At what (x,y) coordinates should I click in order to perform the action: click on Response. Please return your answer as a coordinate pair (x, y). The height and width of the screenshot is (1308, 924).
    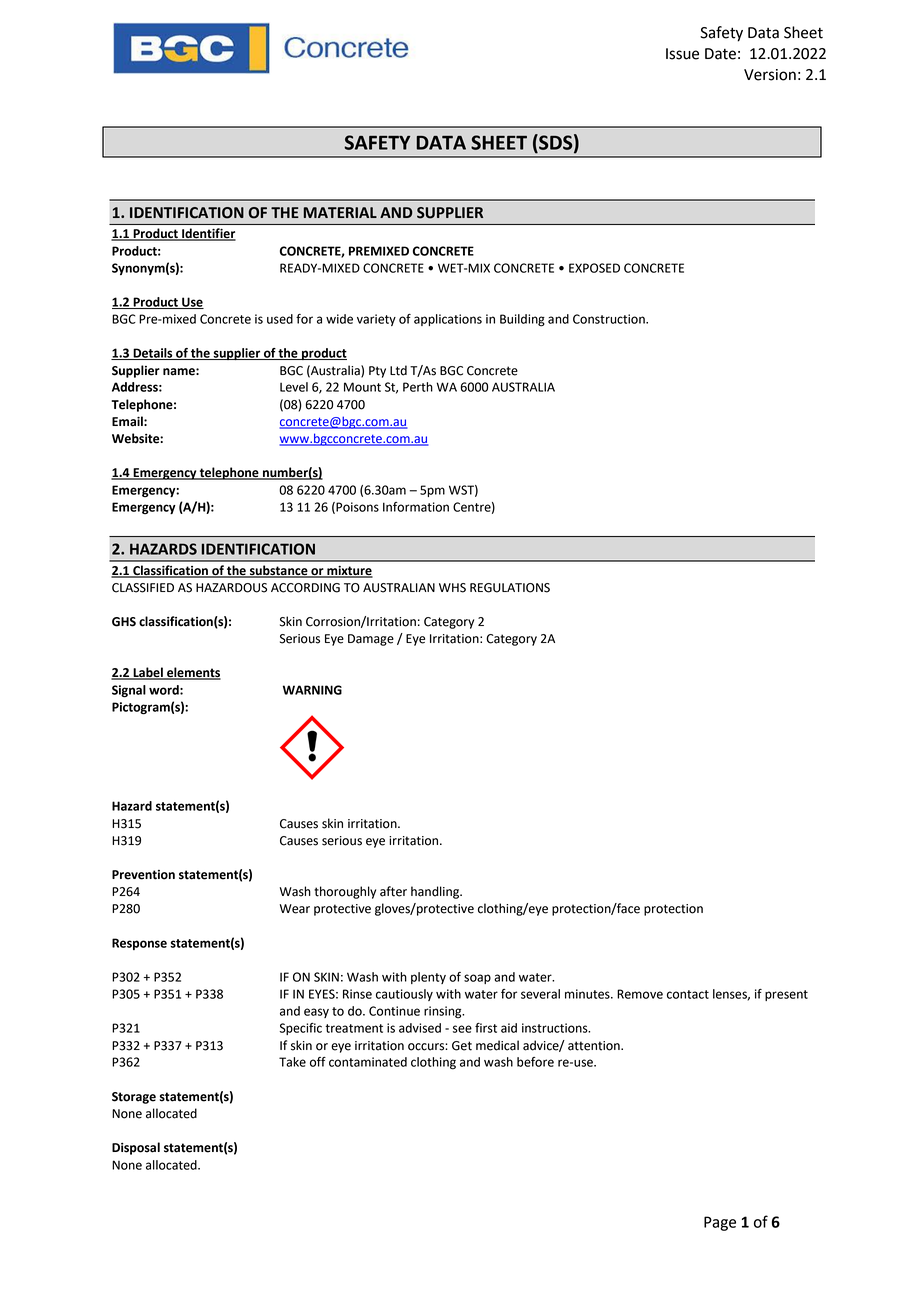
    Looking at the image, I should click on (139, 944).
